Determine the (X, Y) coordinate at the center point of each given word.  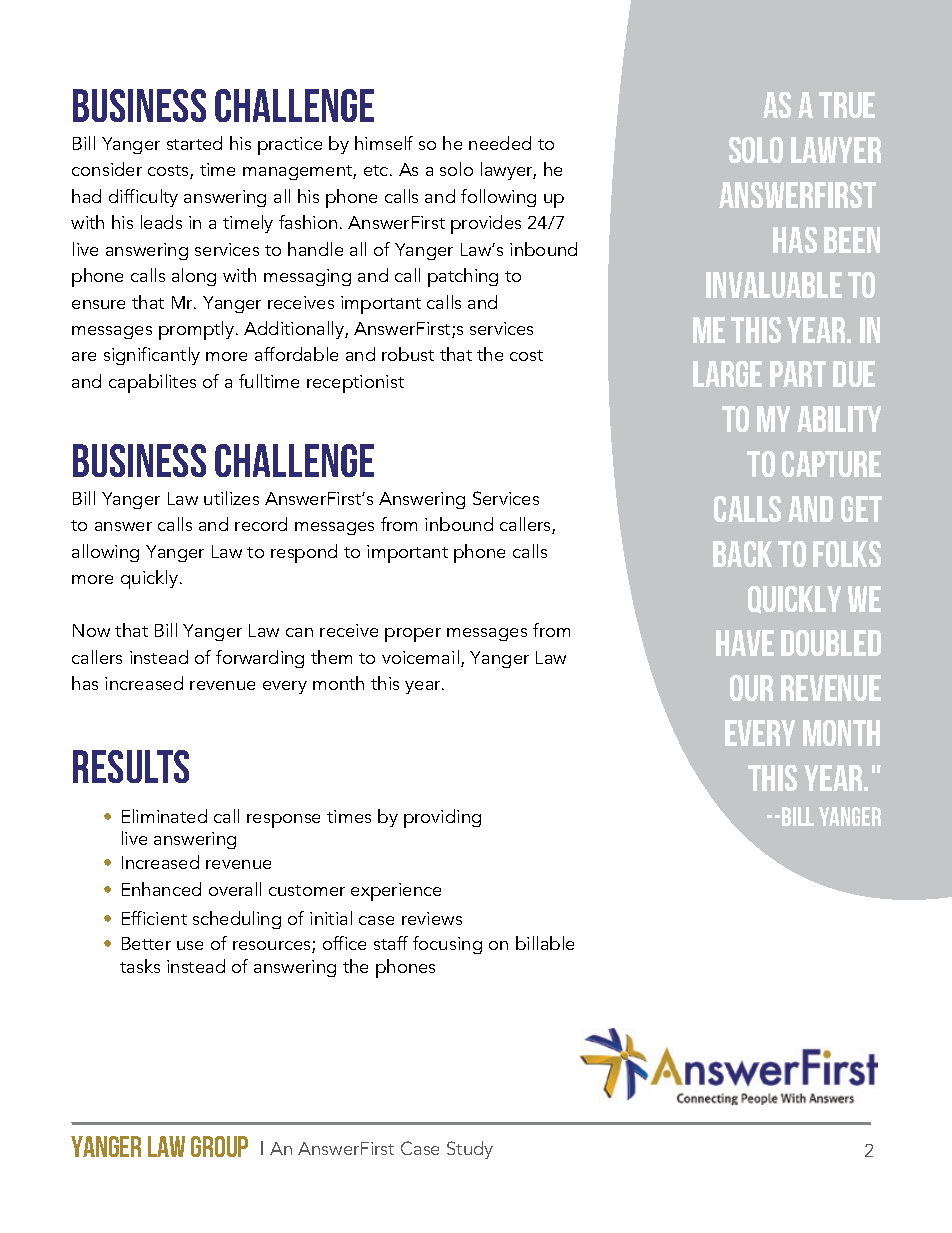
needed (500, 143)
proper (413, 635)
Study (470, 1150)
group (219, 1146)
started (194, 143)
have (745, 643)
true (847, 105)
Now (91, 630)
